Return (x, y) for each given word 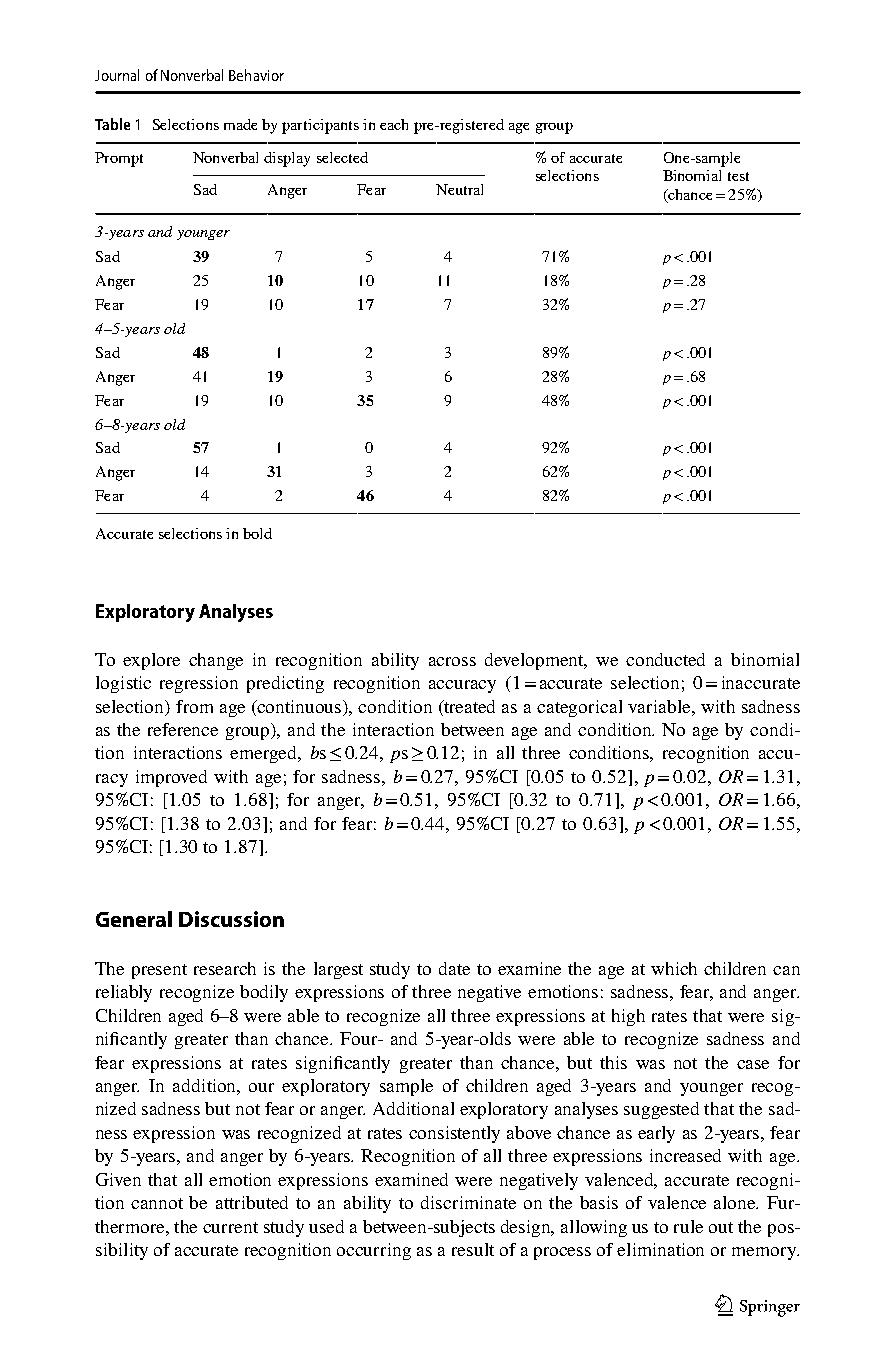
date (454, 968)
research (225, 968)
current (230, 1227)
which (674, 968)
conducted (665, 659)
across (452, 661)
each (394, 124)
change (216, 661)
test (738, 176)
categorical (579, 708)
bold (257, 533)
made (240, 124)
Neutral (459, 189)
